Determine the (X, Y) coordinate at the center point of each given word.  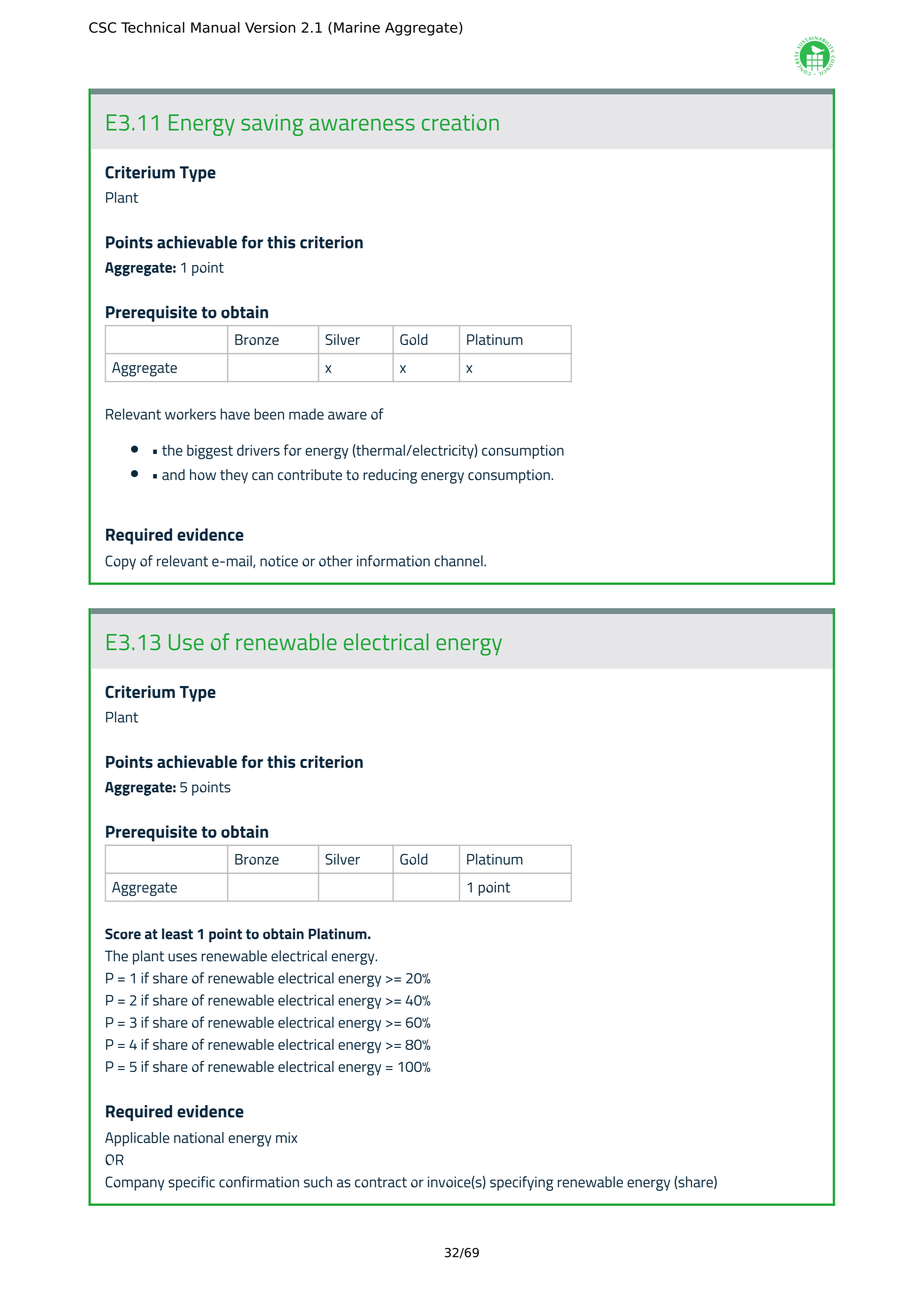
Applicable (137, 1139)
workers (190, 414)
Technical (153, 27)
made (306, 414)
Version (270, 27)
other (336, 561)
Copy (120, 562)
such (318, 1182)
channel (459, 561)
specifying (521, 1183)
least (177, 934)
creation (460, 122)
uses (182, 957)
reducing (390, 476)
